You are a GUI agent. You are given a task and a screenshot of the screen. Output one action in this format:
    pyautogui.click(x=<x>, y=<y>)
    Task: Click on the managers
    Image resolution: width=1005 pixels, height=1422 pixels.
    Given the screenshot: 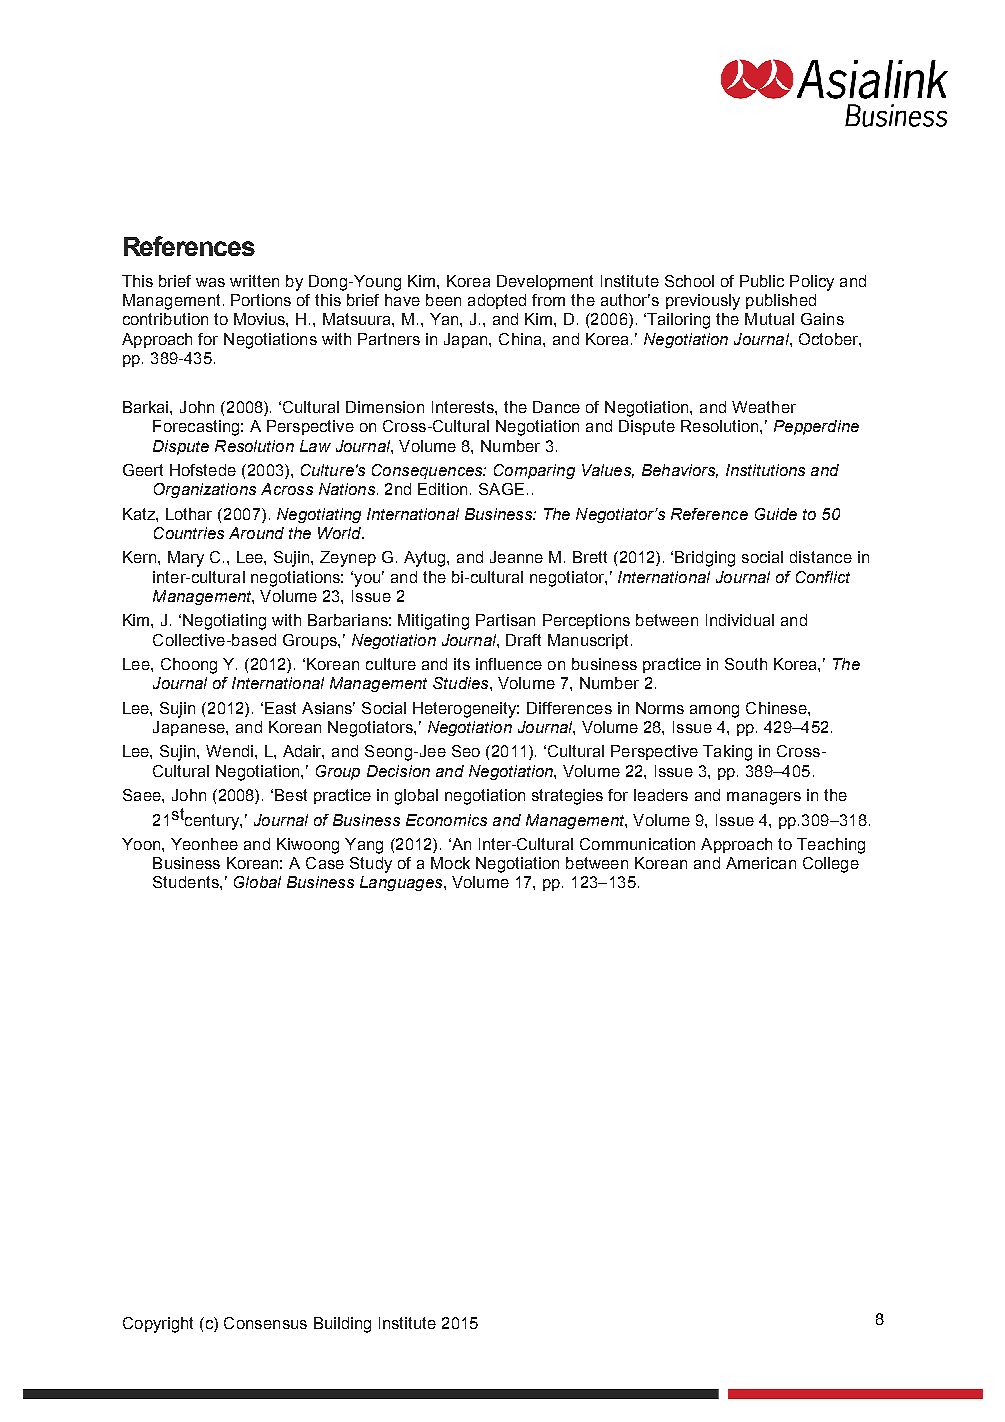 What is the action you would take?
    pyautogui.click(x=764, y=798)
